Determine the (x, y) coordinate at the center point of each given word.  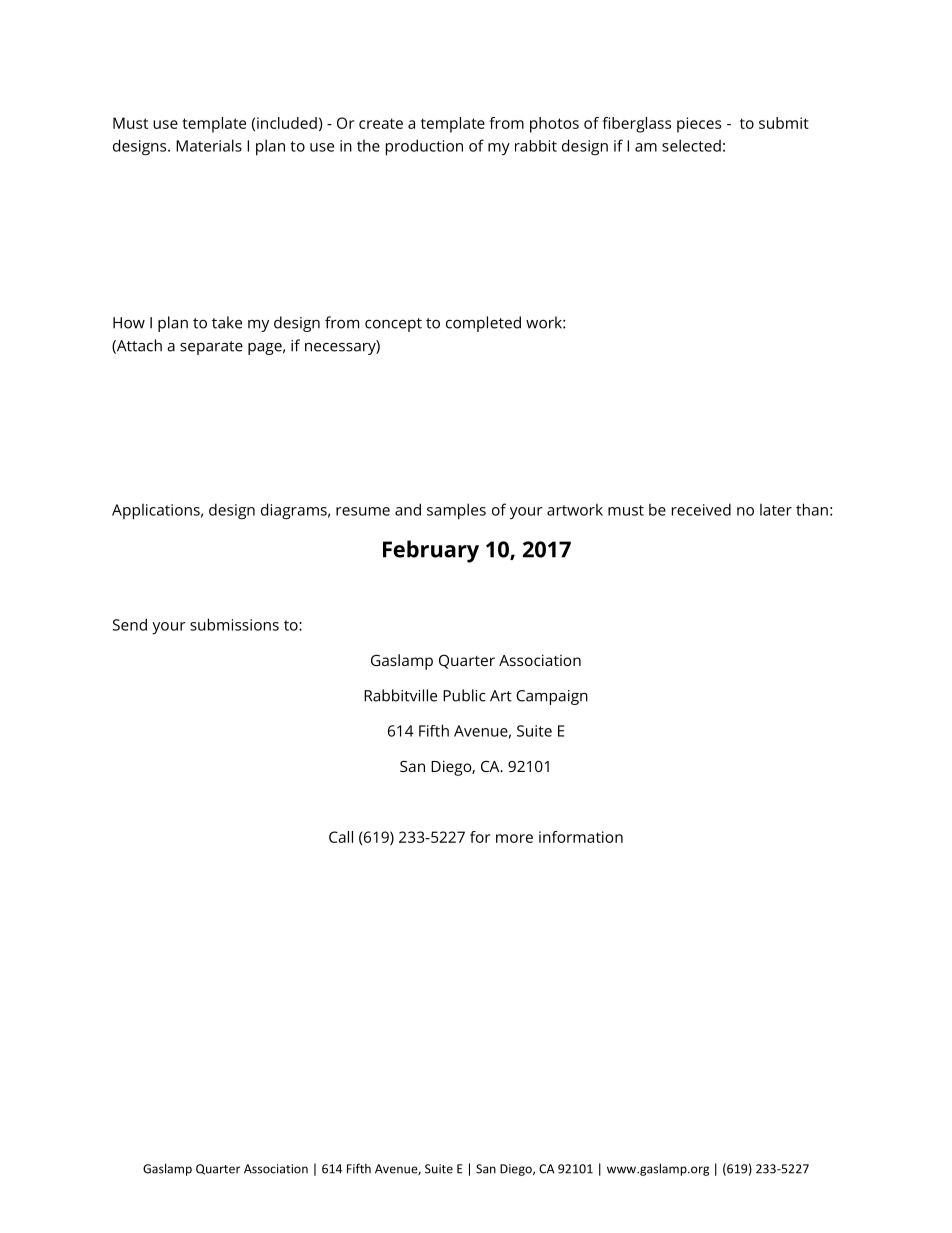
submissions (234, 624)
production (424, 147)
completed (483, 324)
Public (464, 695)
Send (129, 624)
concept (393, 325)
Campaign (552, 697)
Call (341, 837)
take (227, 322)
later (776, 510)
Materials (209, 145)
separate (211, 348)
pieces (699, 125)
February (431, 551)
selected (691, 145)
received (701, 509)
